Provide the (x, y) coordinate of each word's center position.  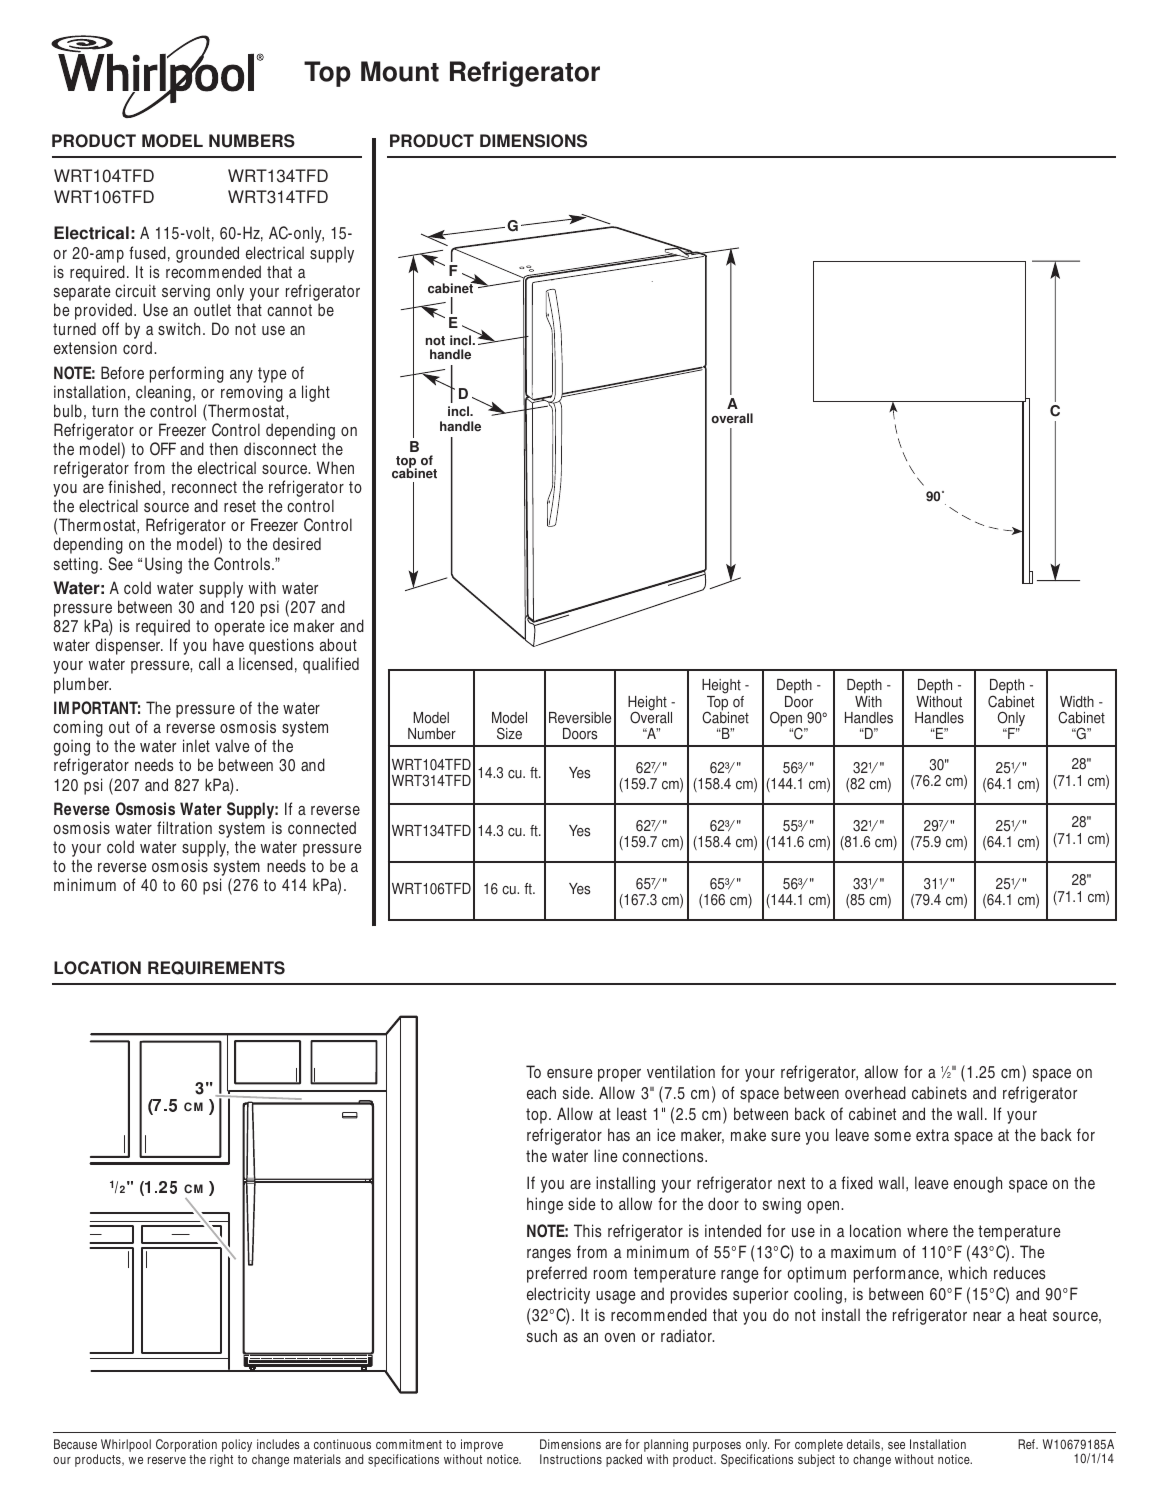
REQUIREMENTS (216, 968)
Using (163, 565)
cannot (289, 310)
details (864, 1444)
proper (619, 1075)
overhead (875, 1092)
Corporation (186, 1447)
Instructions (571, 1459)
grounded (207, 254)
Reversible (580, 718)
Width (1077, 702)
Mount (400, 71)
